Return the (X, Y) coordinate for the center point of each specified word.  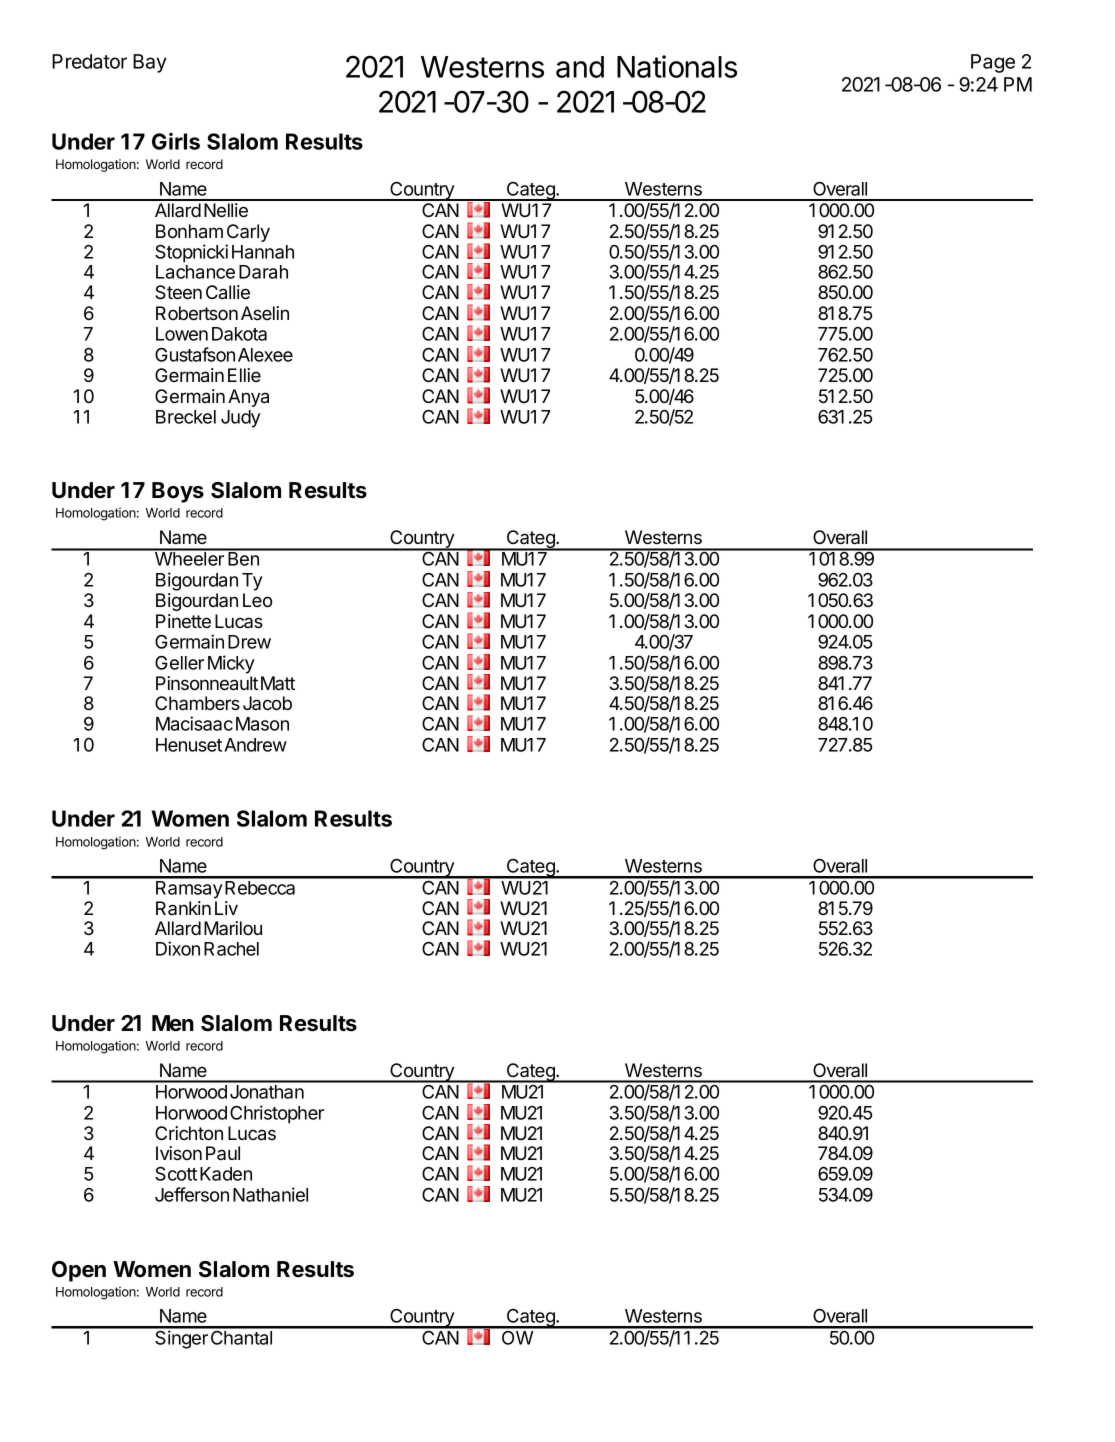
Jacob (267, 703)
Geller (179, 663)
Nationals (677, 66)
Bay (150, 63)
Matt (278, 683)
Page (993, 63)
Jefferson (192, 1194)
